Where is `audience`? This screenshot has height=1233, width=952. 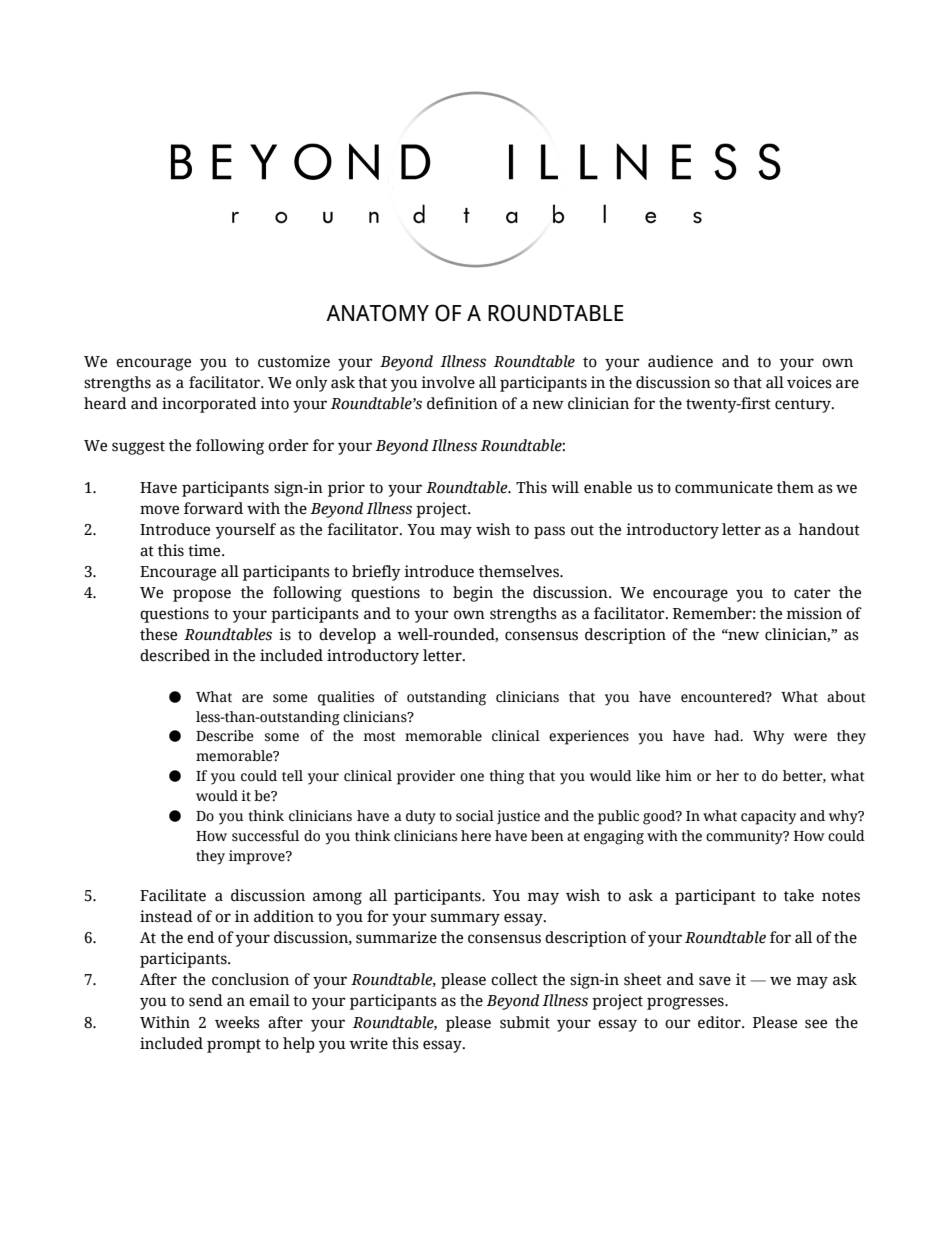 audience is located at coordinates (680, 361).
